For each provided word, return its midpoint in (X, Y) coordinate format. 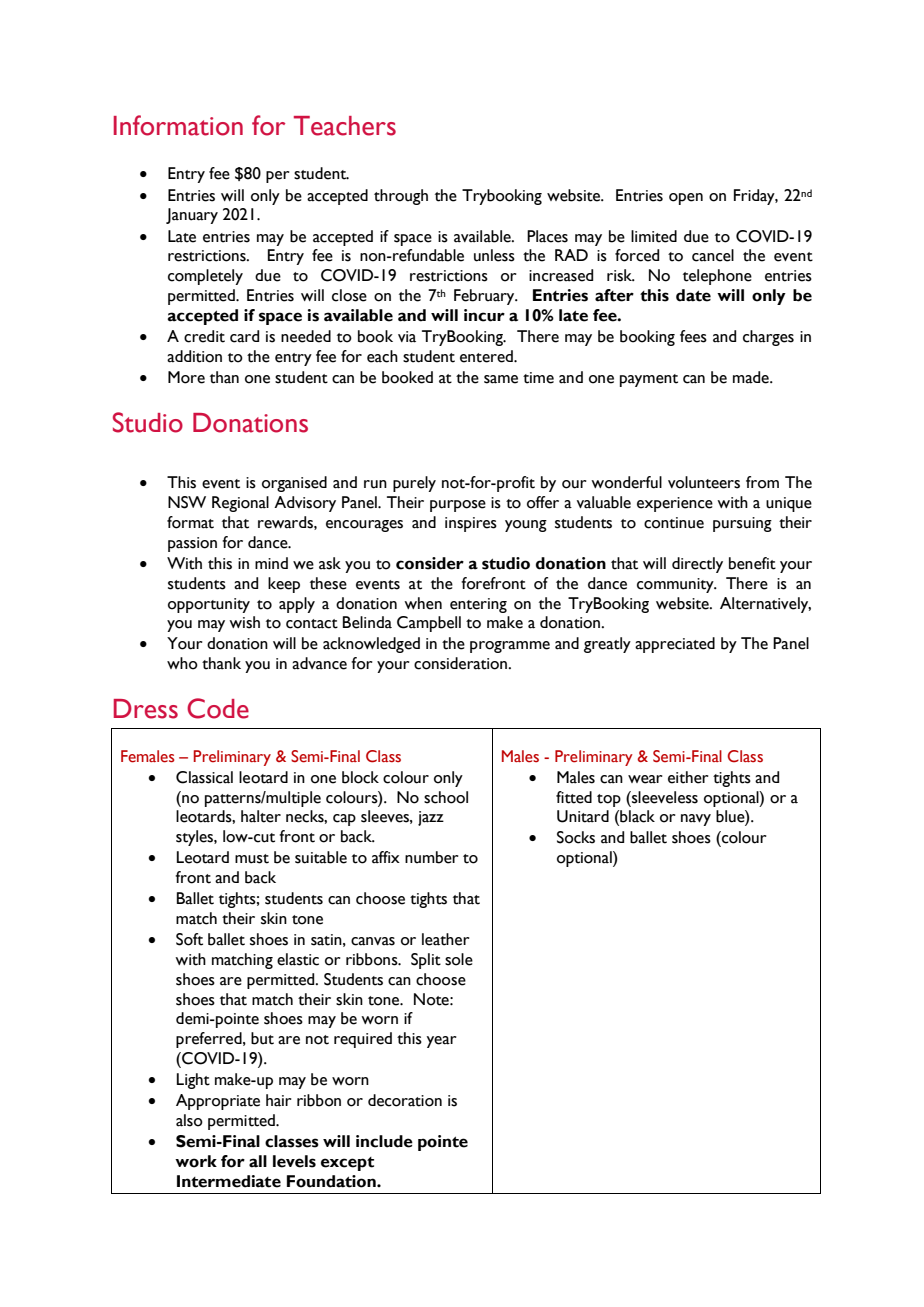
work (196, 1161)
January (192, 216)
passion (192, 544)
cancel (713, 255)
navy (696, 820)
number (431, 857)
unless (494, 255)
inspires (471, 524)
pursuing (742, 524)
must (252, 859)
